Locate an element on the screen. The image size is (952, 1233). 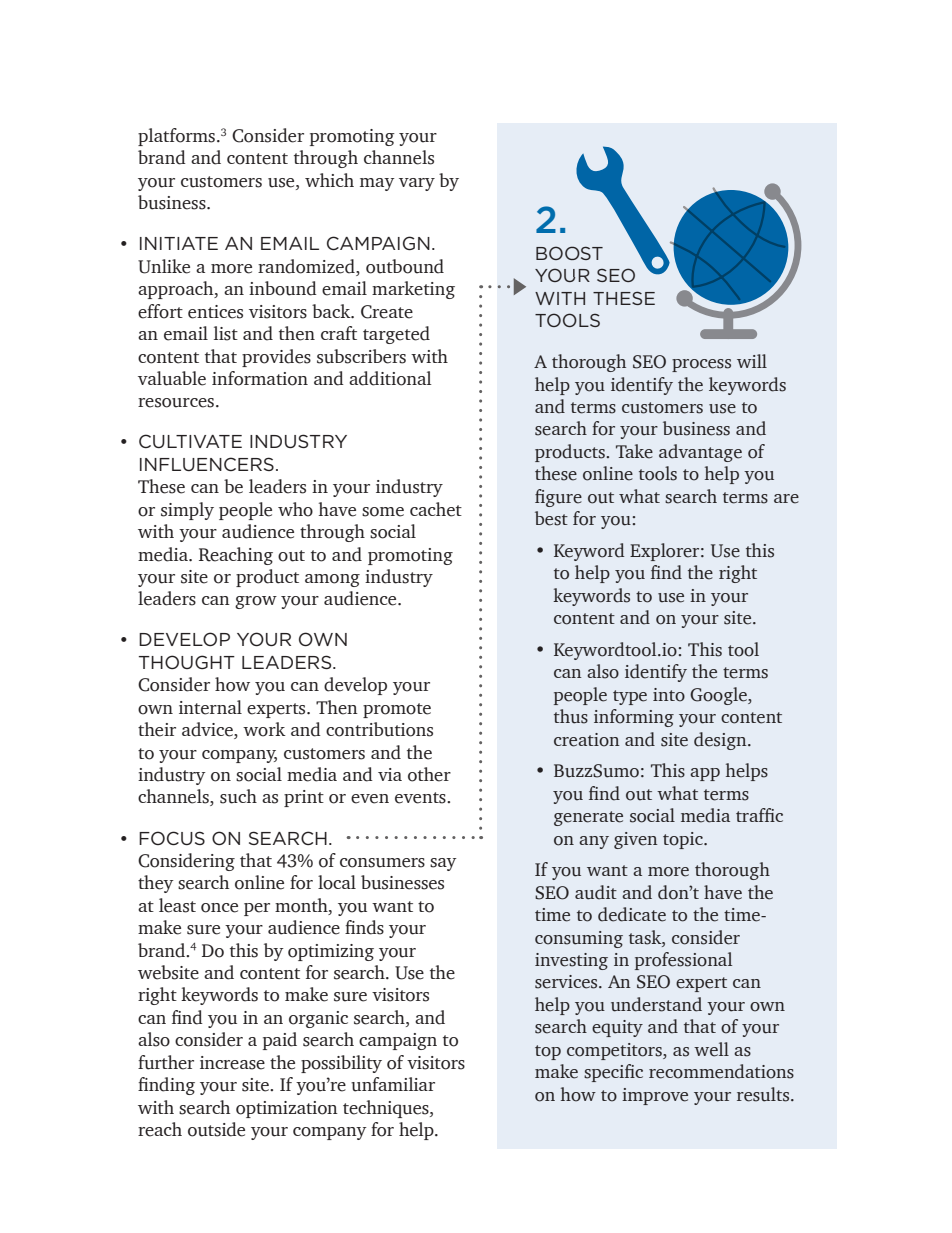
cachet is located at coordinates (436, 509).
